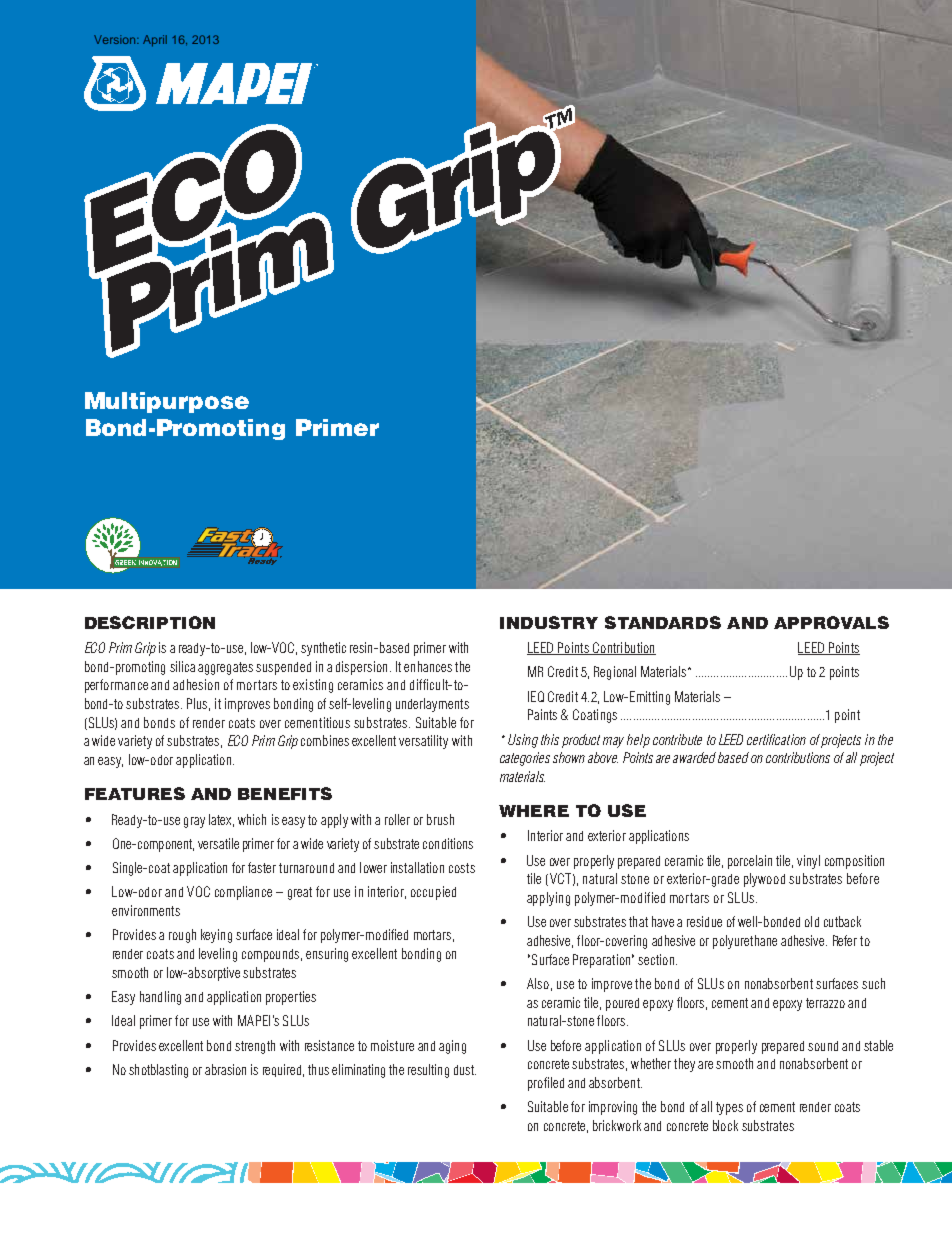  I want to click on types, so click(729, 1108).
